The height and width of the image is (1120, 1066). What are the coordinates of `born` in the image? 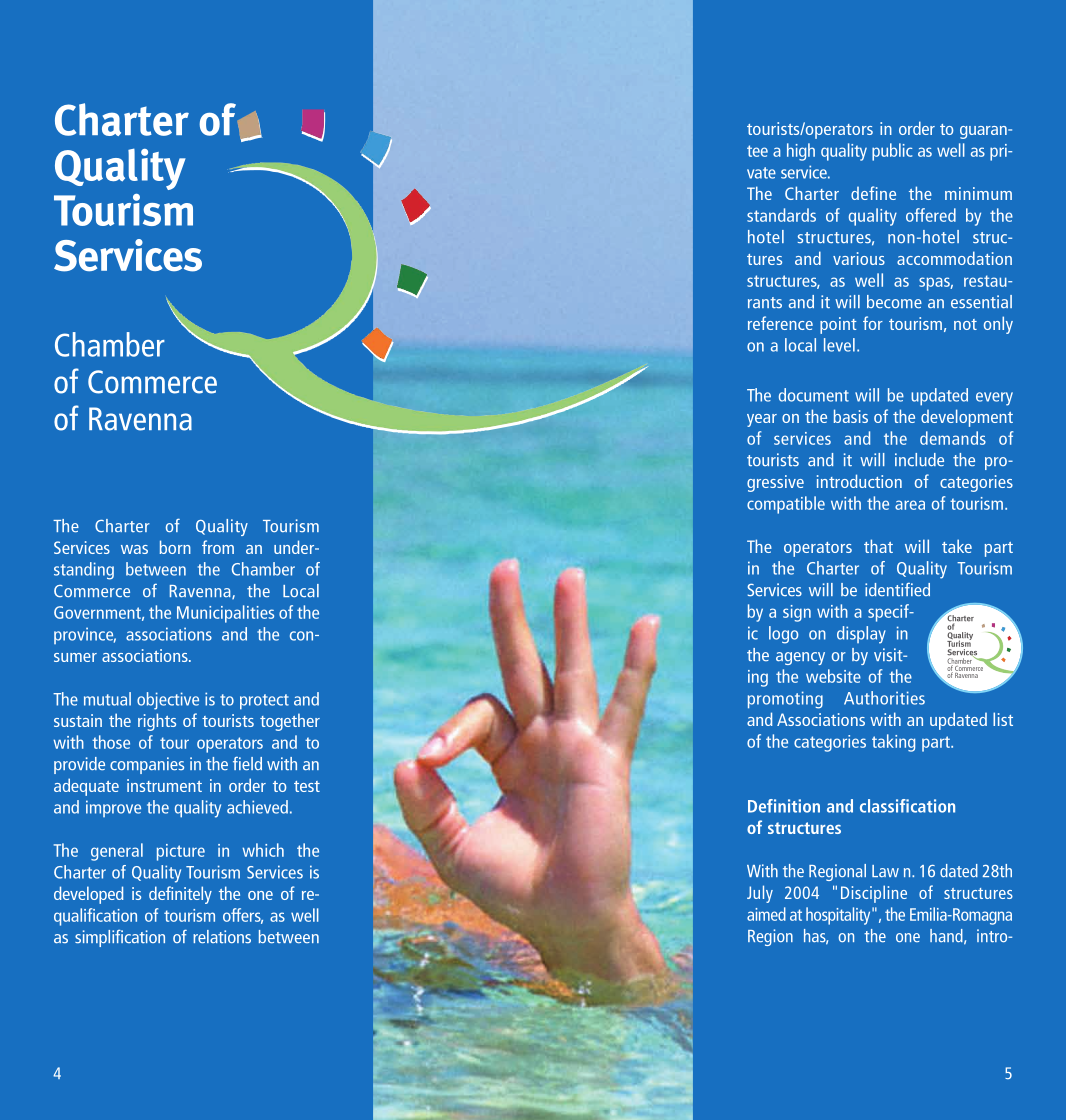 It's located at (175, 547).
